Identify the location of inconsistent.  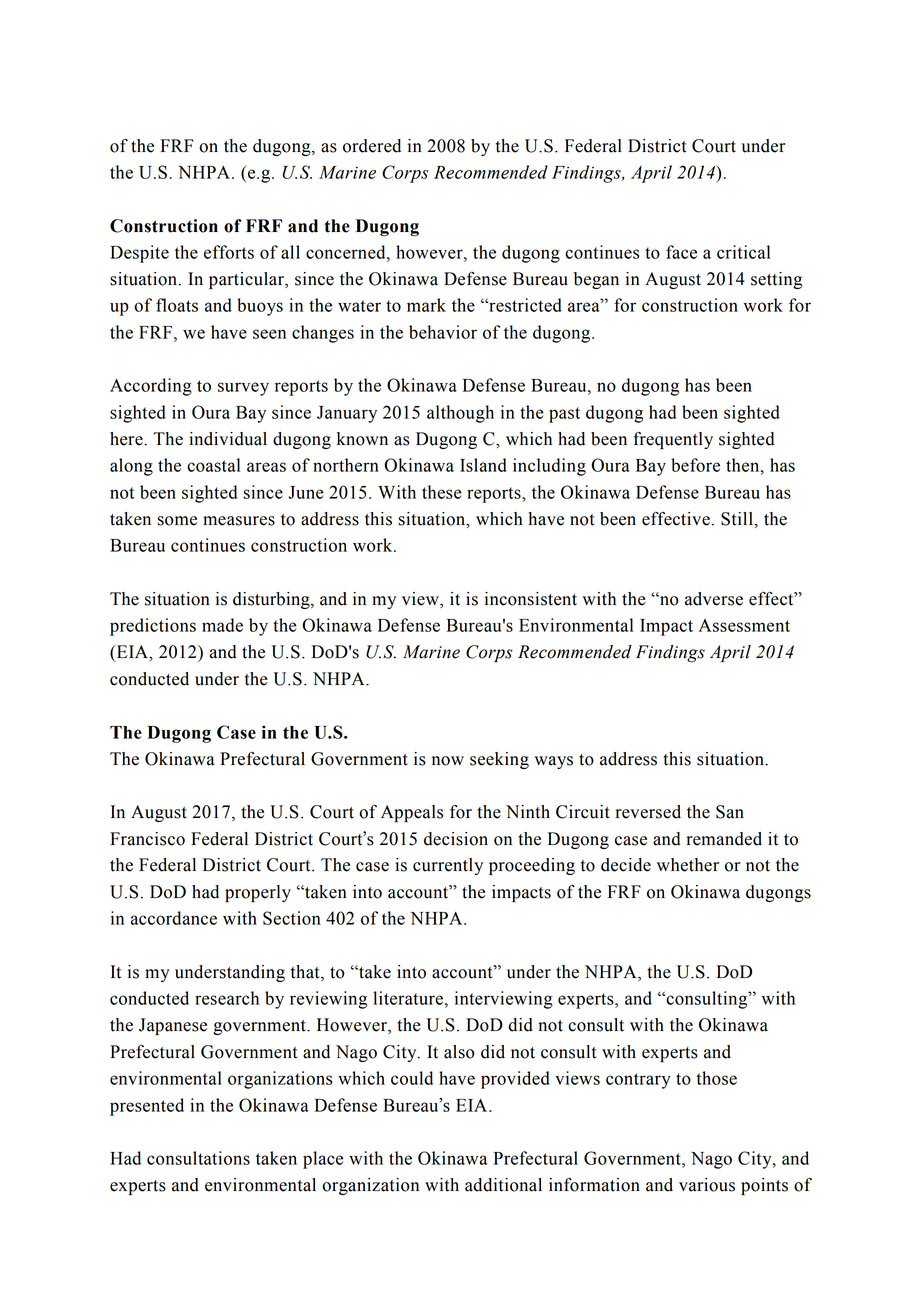
(531, 599).
